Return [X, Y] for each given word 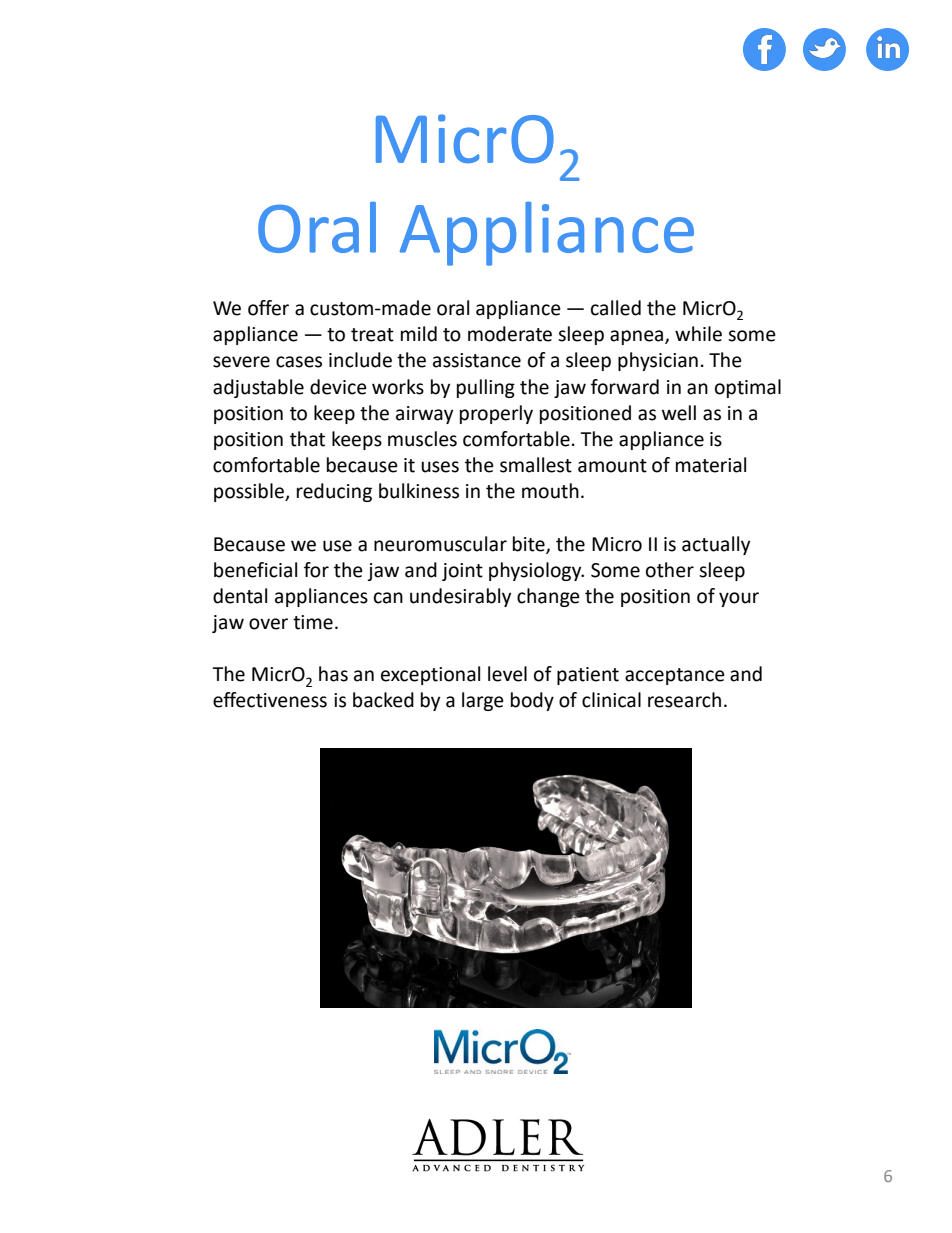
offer [268, 308]
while [698, 334]
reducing [334, 492]
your [739, 599]
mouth [550, 491]
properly [496, 414]
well [679, 413]
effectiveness [270, 700]
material [711, 465]
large [483, 701]
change [548, 597]
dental [240, 596]
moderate [510, 334]
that [307, 439]
